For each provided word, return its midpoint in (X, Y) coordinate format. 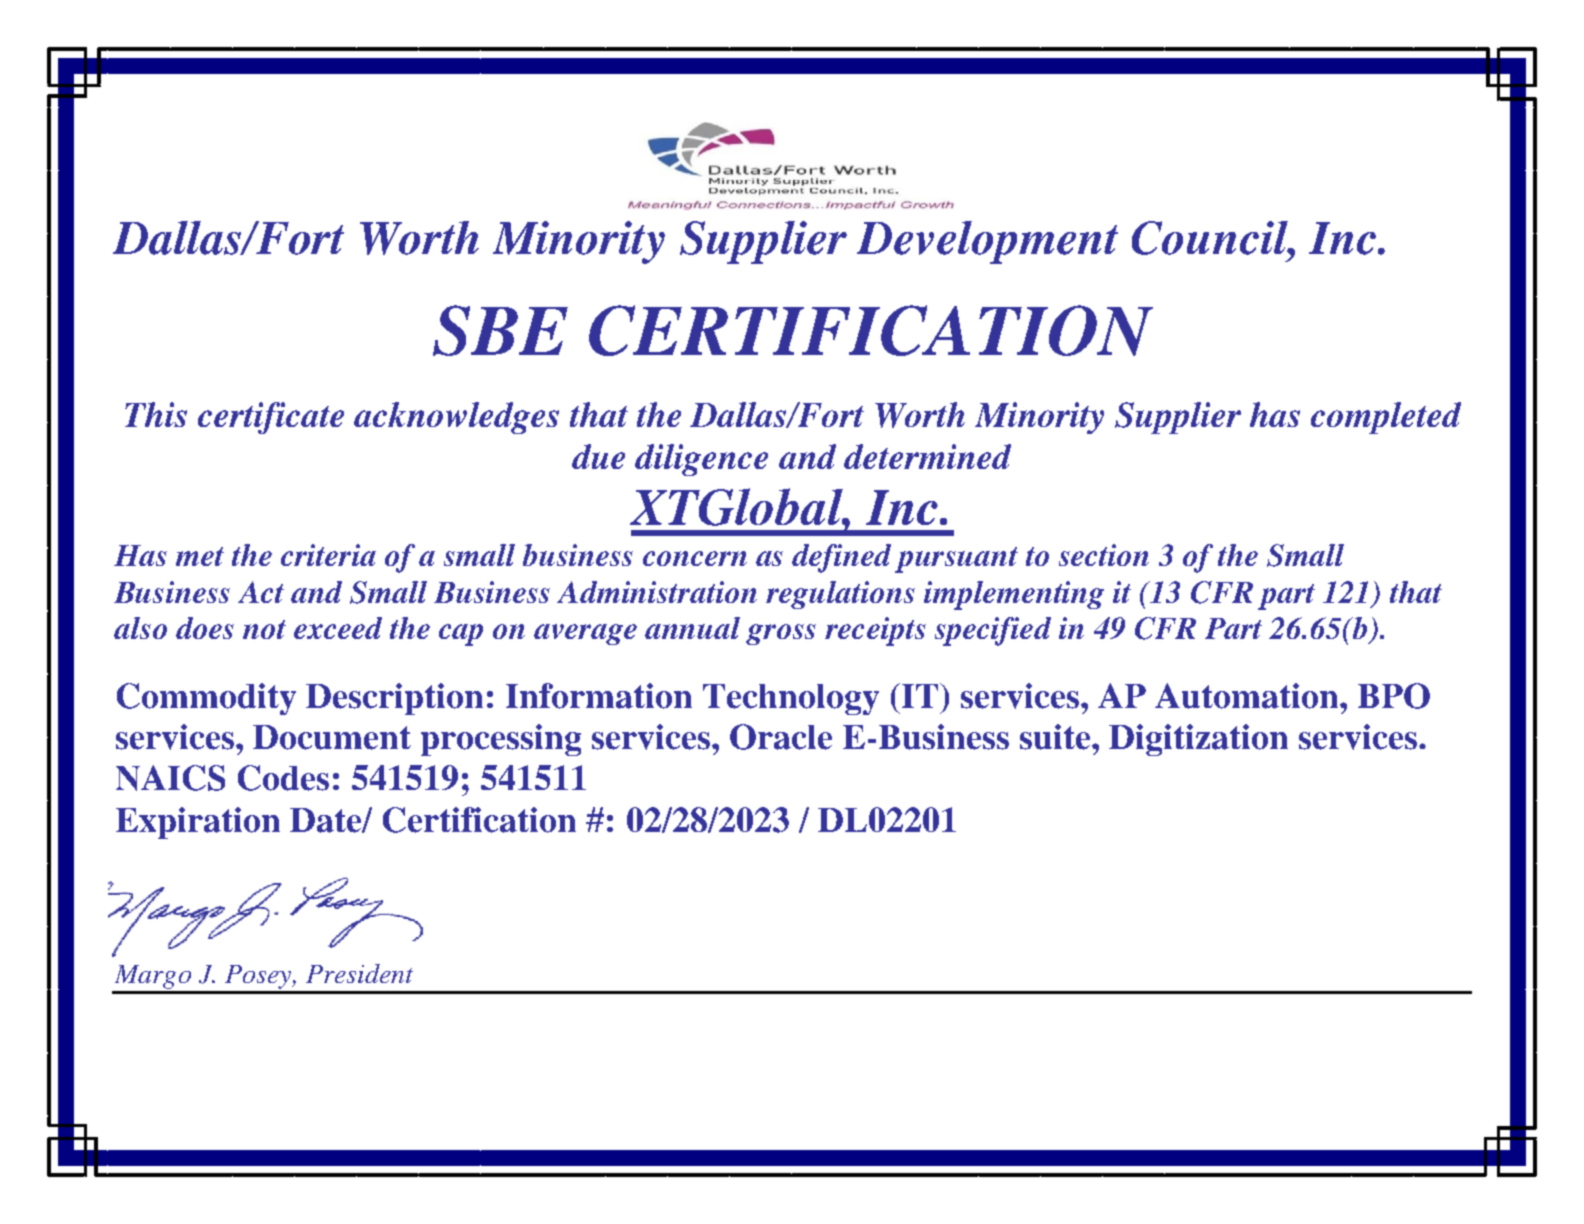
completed (1386, 418)
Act (261, 592)
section (1104, 555)
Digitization (1198, 740)
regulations (840, 595)
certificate (271, 418)
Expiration (198, 823)
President (359, 973)
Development (987, 242)
